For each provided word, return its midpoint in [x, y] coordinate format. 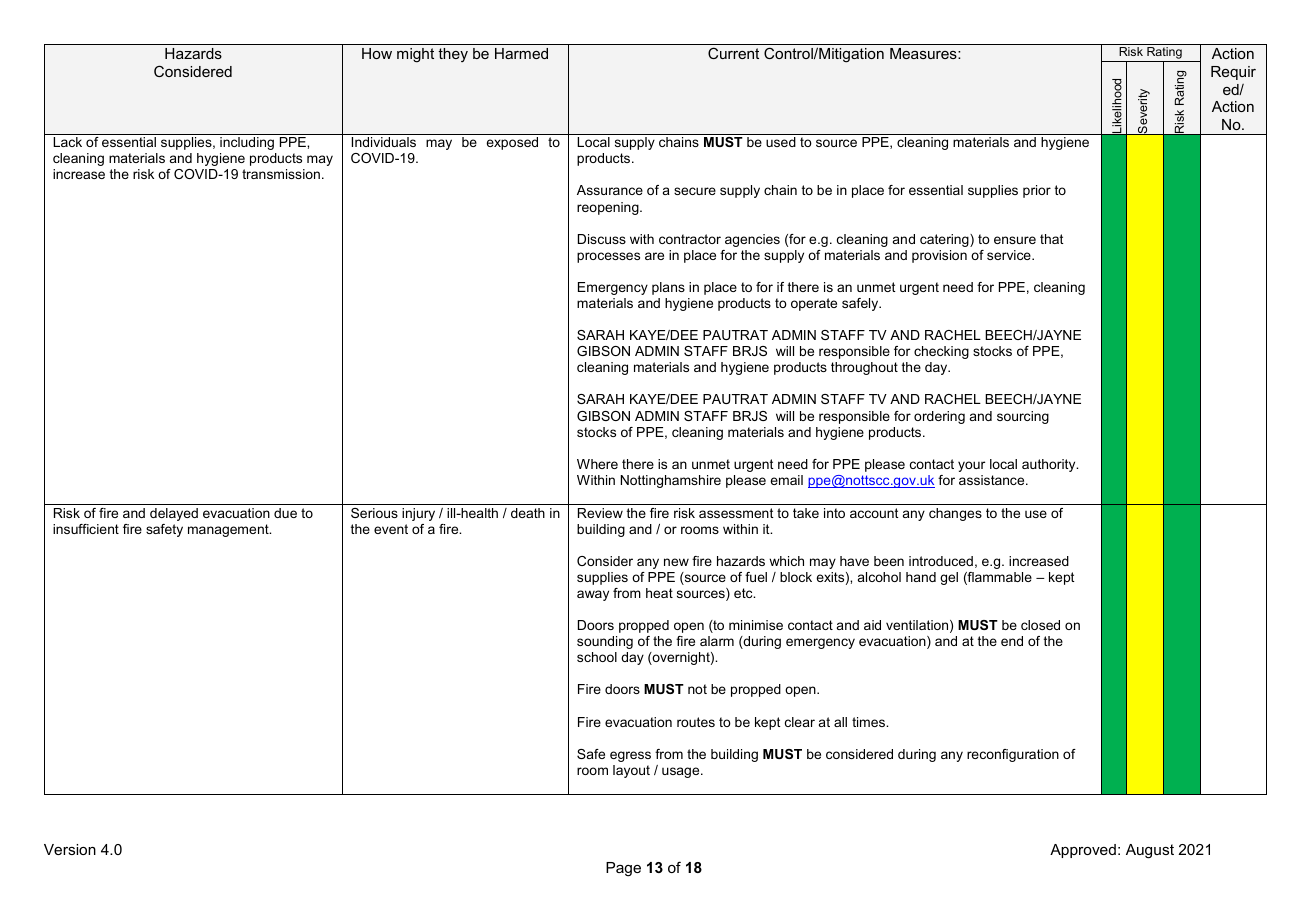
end [1012, 641]
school [597, 657]
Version [70, 849]
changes [955, 514]
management [229, 530]
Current [733, 53]
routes [696, 722]
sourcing [1023, 417]
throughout [864, 368]
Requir [1233, 73]
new [676, 562]
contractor [690, 239]
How [377, 53]
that [1052, 239]
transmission [281, 174]
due [285, 513]
